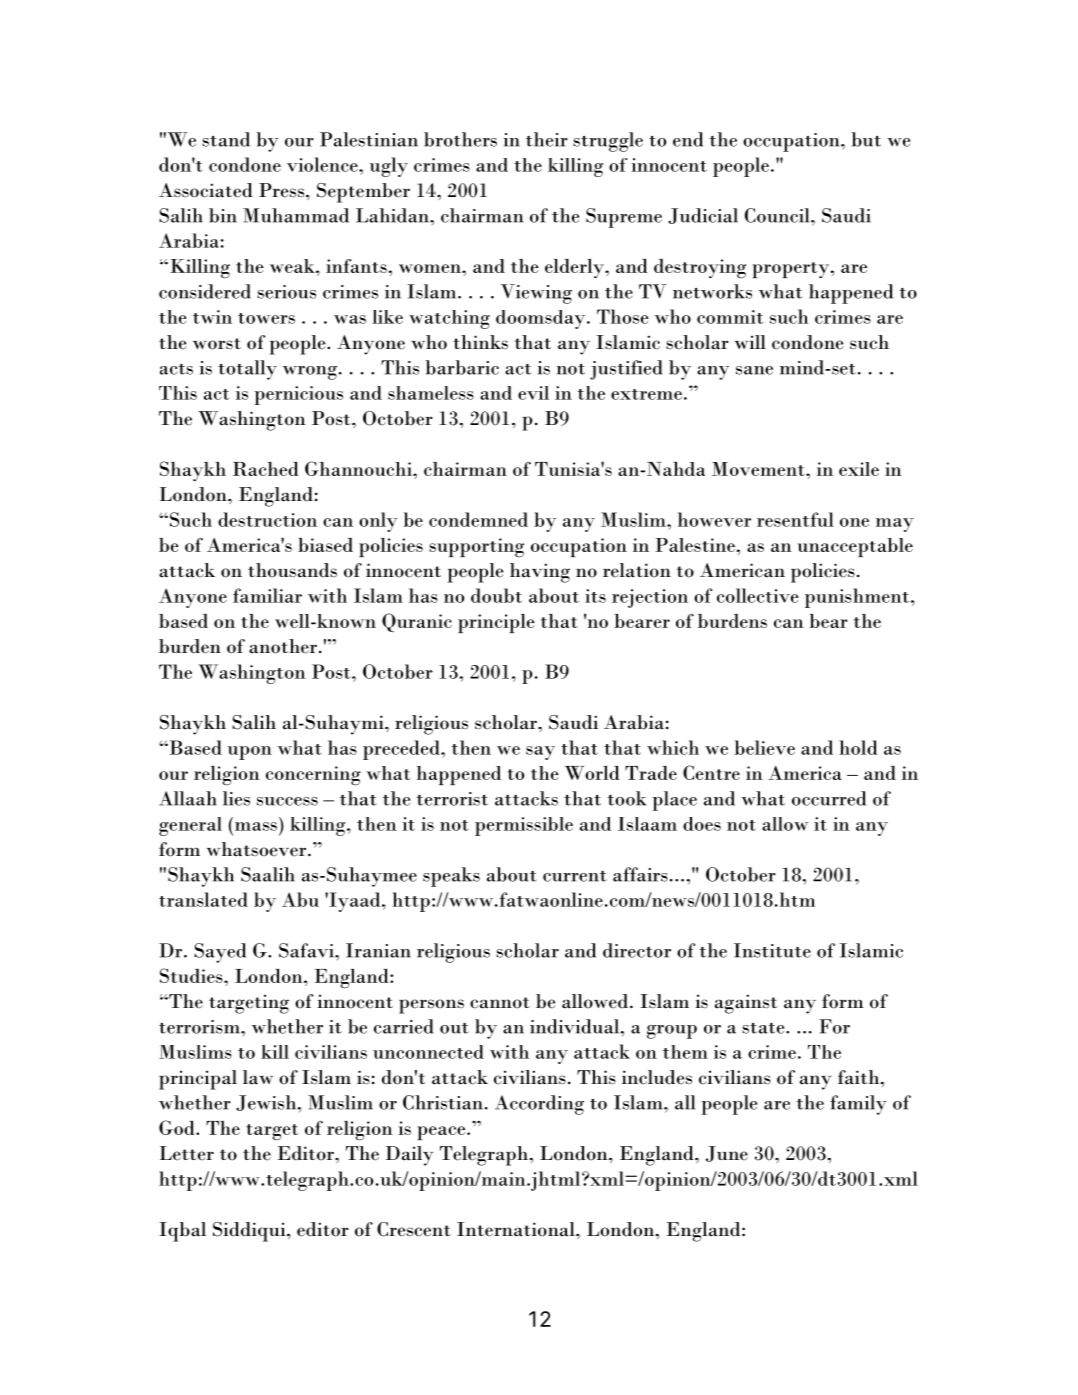  What do you see at coordinates (778, 215) in the image?
I see `Council` at bounding box center [778, 215].
